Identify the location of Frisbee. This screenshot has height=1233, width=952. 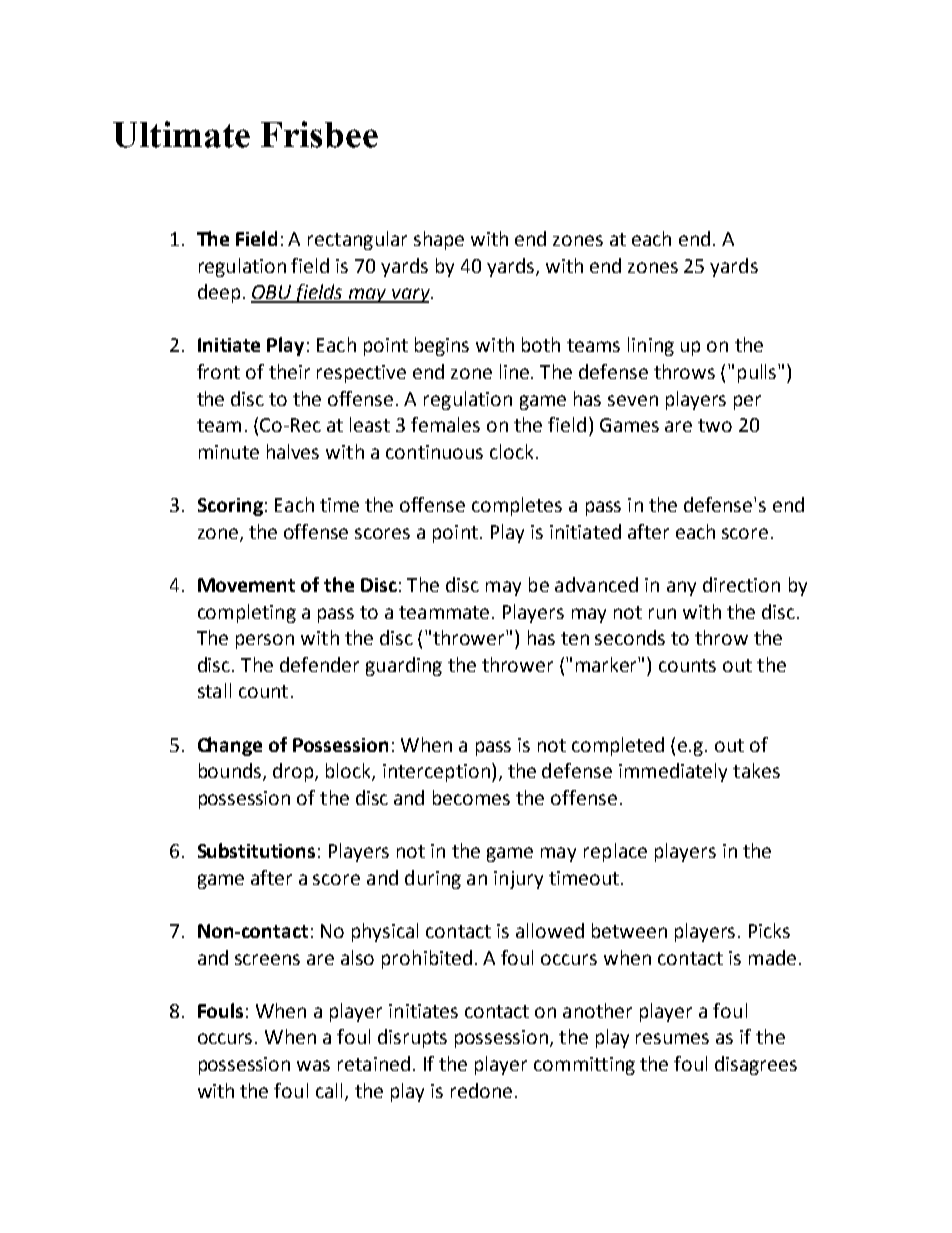
(319, 134).
